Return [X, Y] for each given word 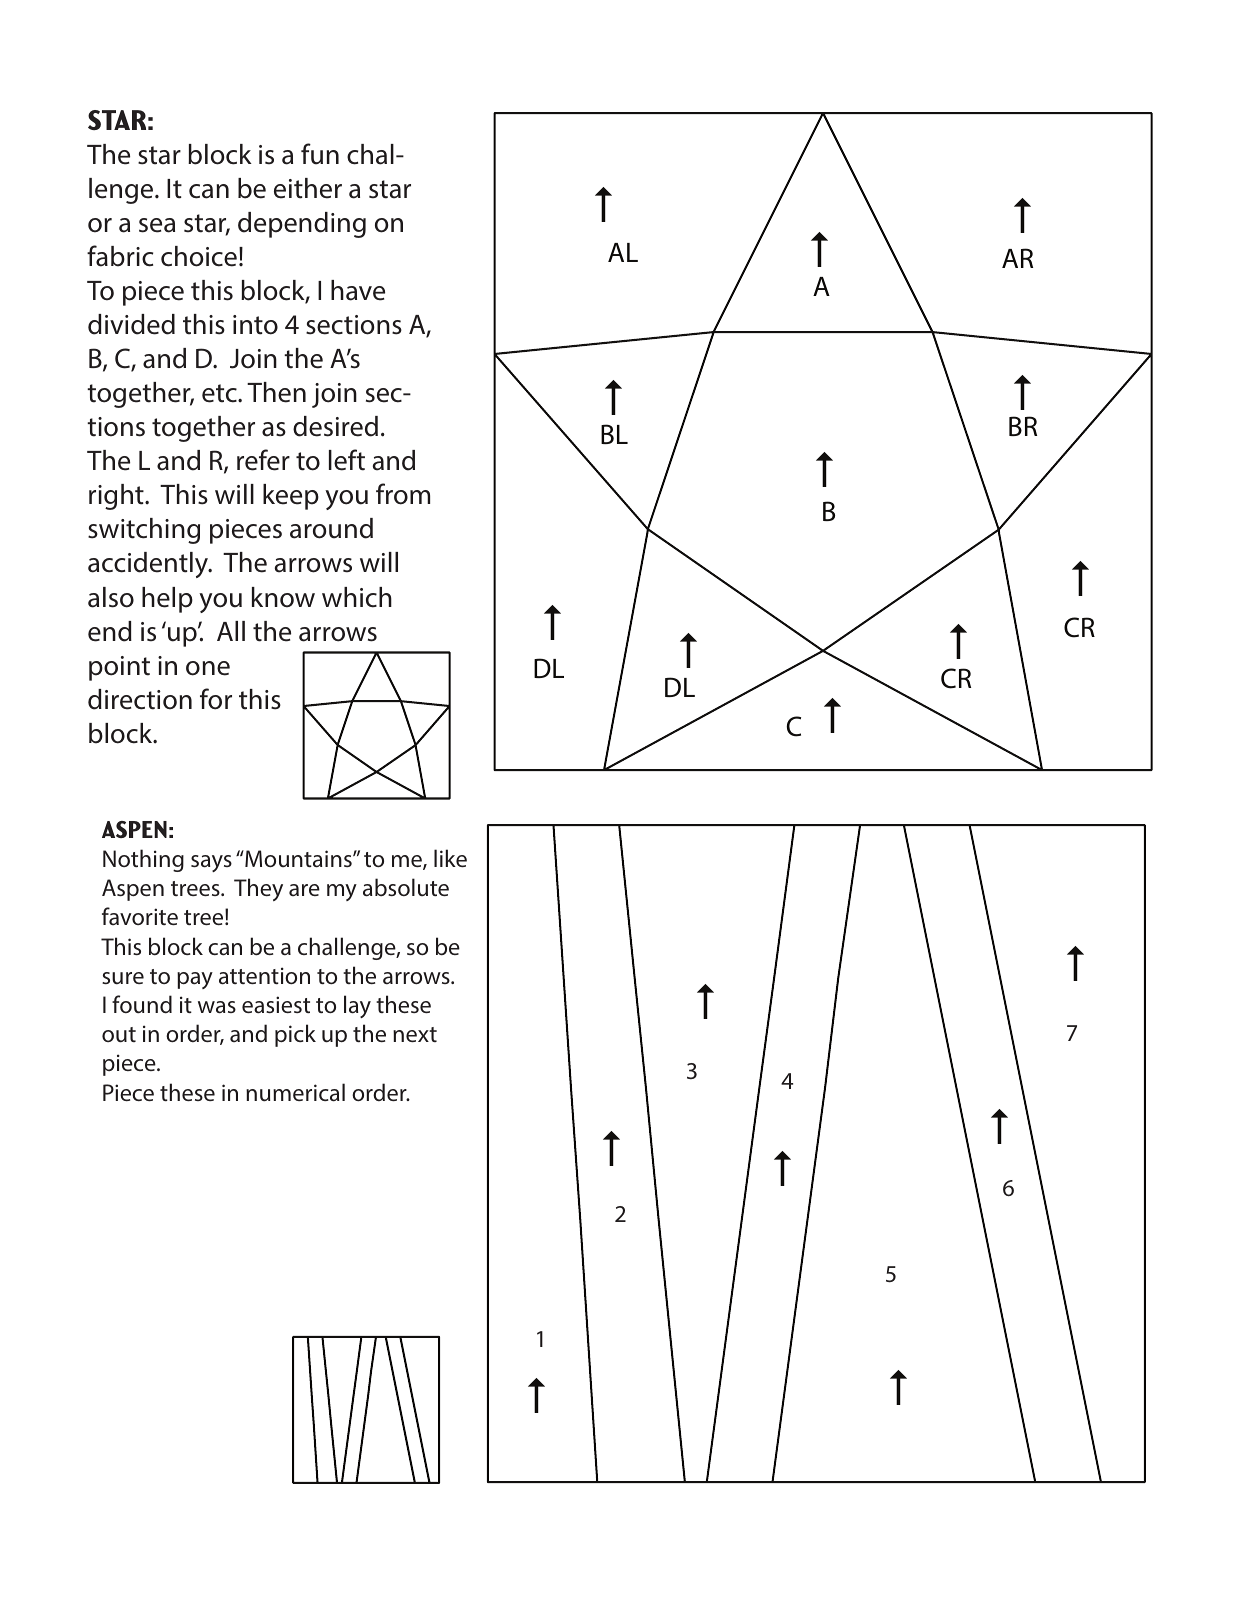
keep [291, 497]
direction [140, 699]
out [119, 1035]
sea [157, 225]
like [450, 858]
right [117, 497]
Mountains [298, 859]
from [403, 494]
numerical [295, 1092]
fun [320, 154]
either [308, 188]
